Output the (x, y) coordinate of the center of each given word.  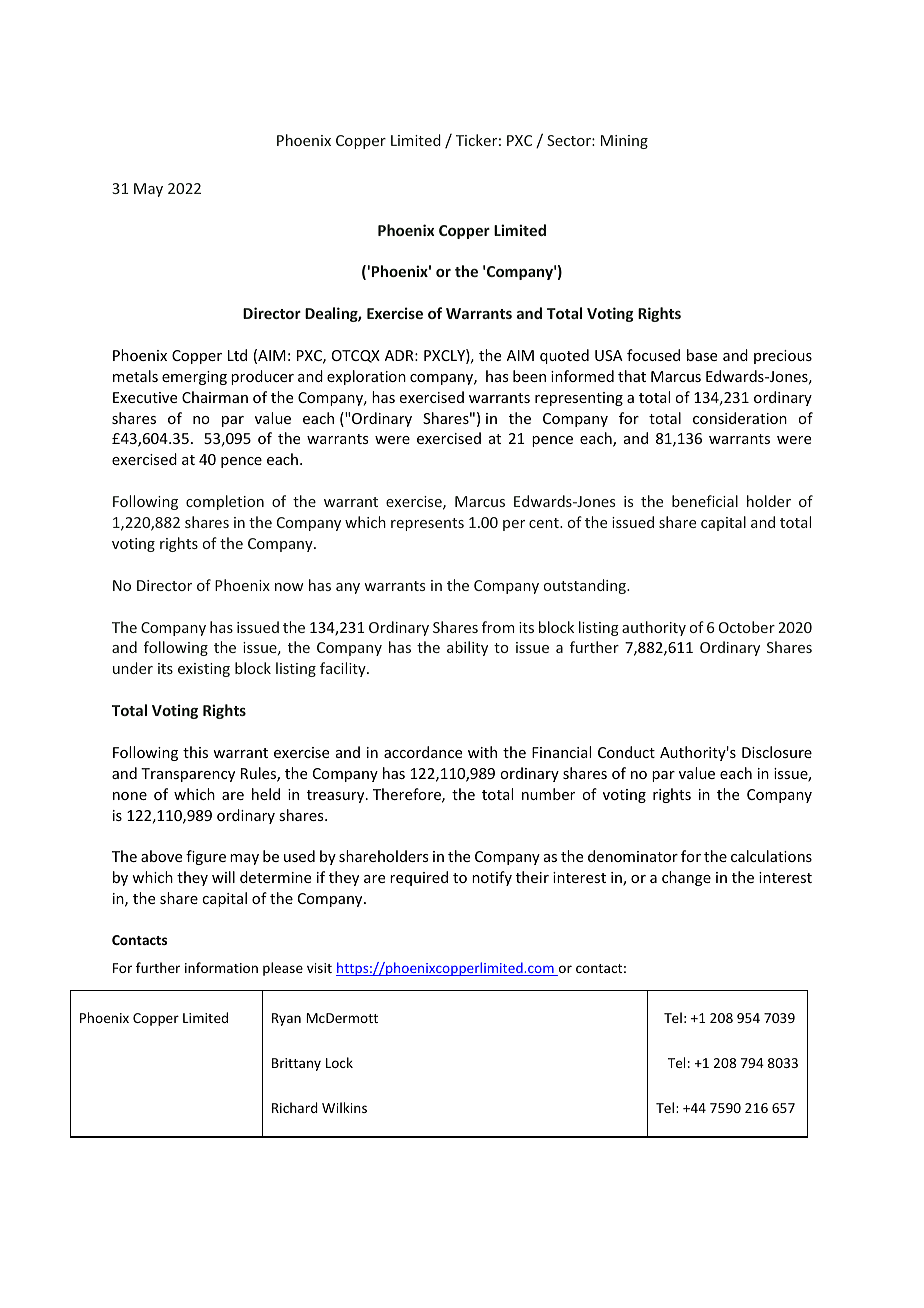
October (747, 627)
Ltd (237, 355)
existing (204, 670)
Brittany (296, 1064)
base (702, 355)
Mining (624, 142)
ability (467, 648)
